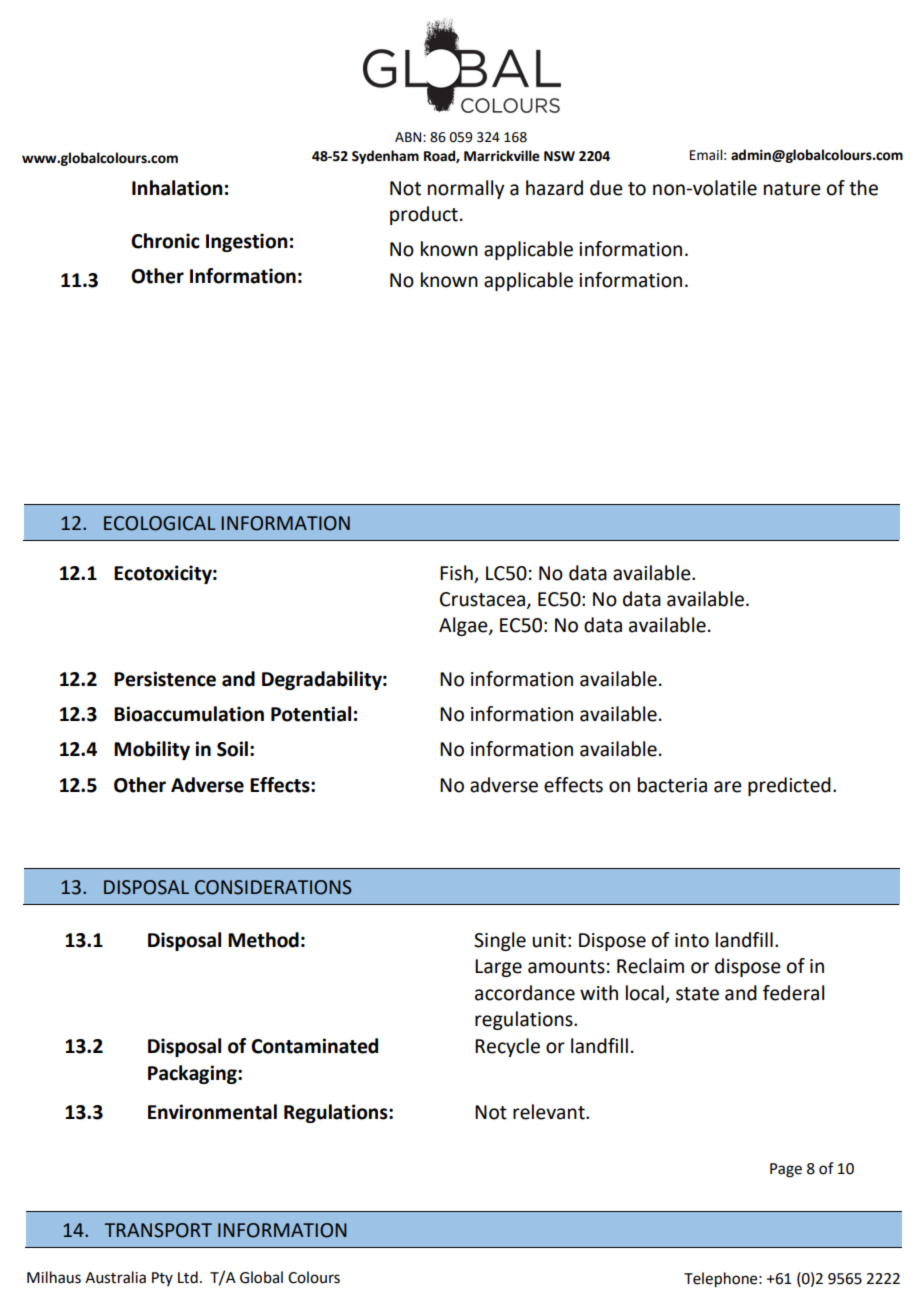 Image resolution: width=924 pixels, height=1308 pixels. I want to click on due, so click(606, 188).
